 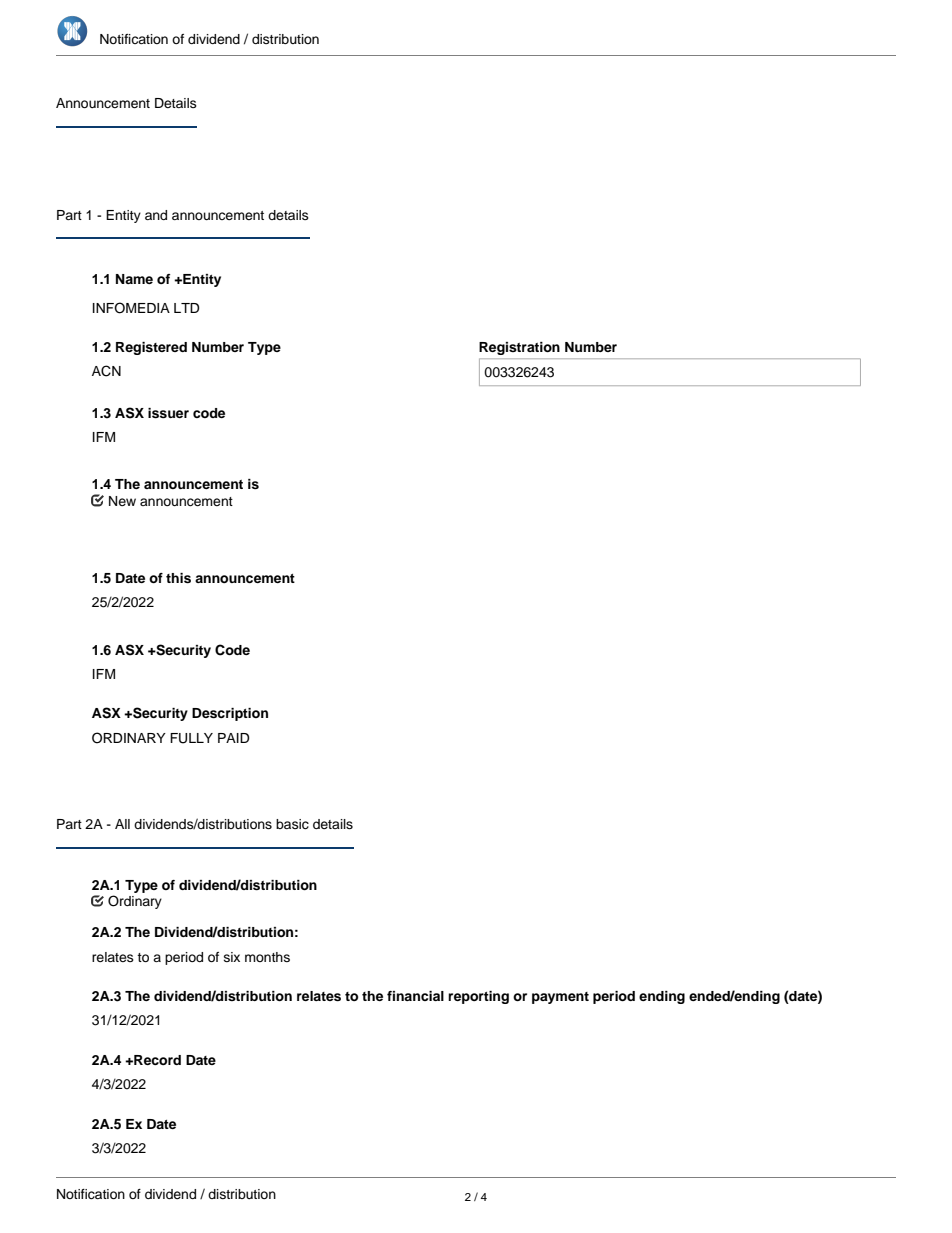 What do you see at coordinates (168, 413) in the screenshot?
I see `issuer` at bounding box center [168, 413].
